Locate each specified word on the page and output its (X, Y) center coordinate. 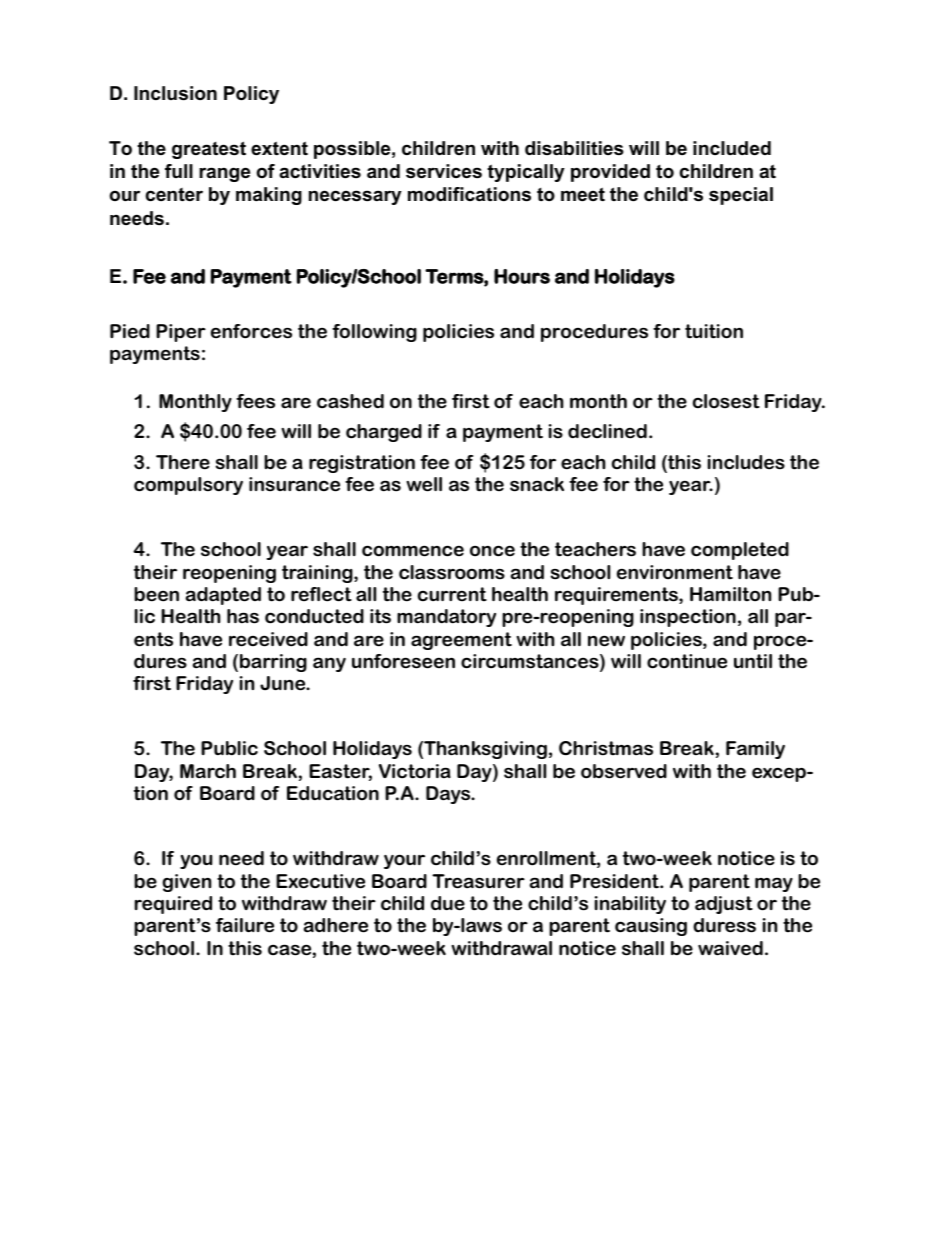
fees (255, 401)
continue (687, 661)
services (444, 171)
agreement (461, 641)
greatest (209, 150)
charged (384, 433)
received (268, 639)
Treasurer (478, 881)
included (732, 148)
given (186, 883)
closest (726, 401)
